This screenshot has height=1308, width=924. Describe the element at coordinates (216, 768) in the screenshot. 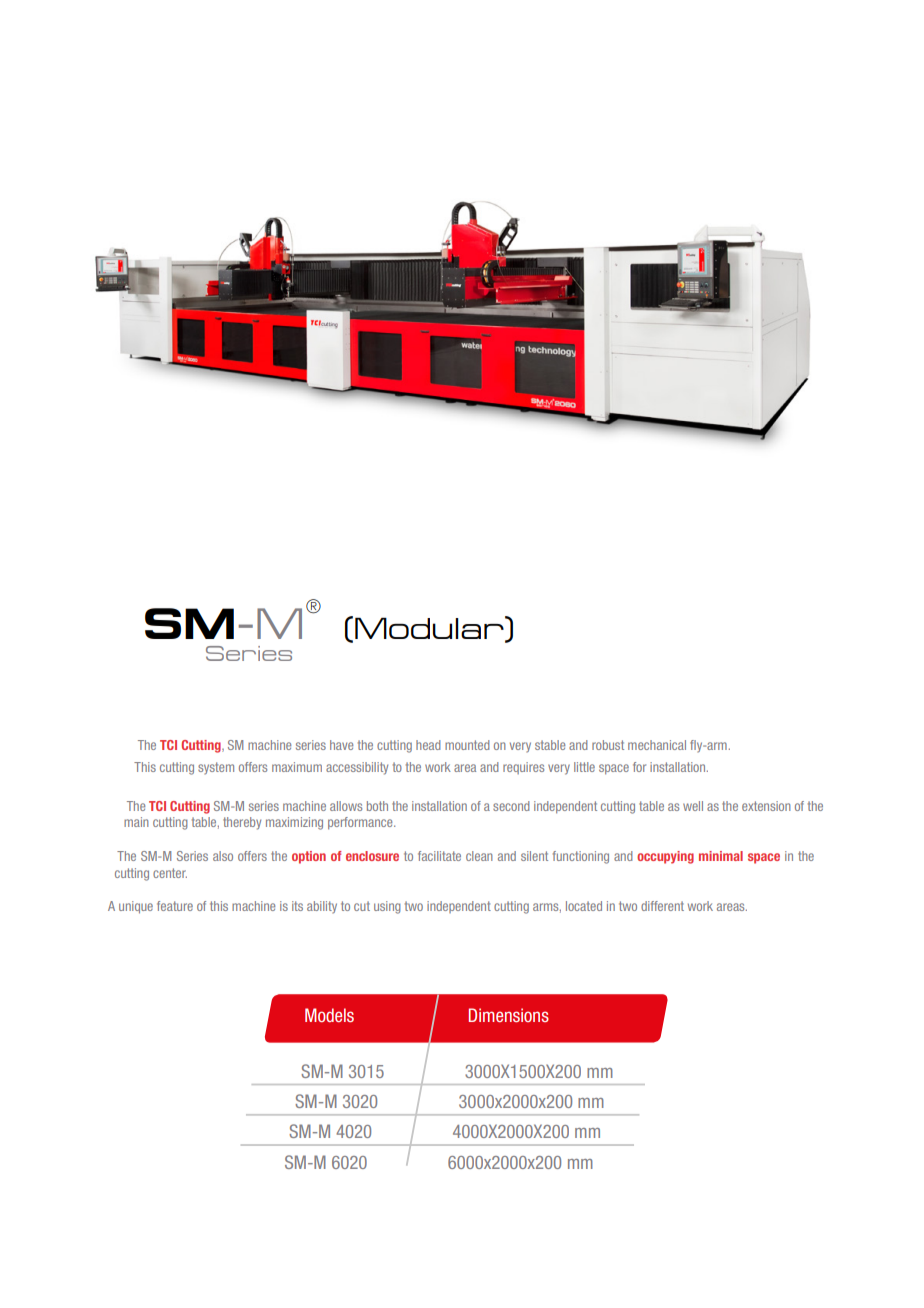

I see `system` at that location.
